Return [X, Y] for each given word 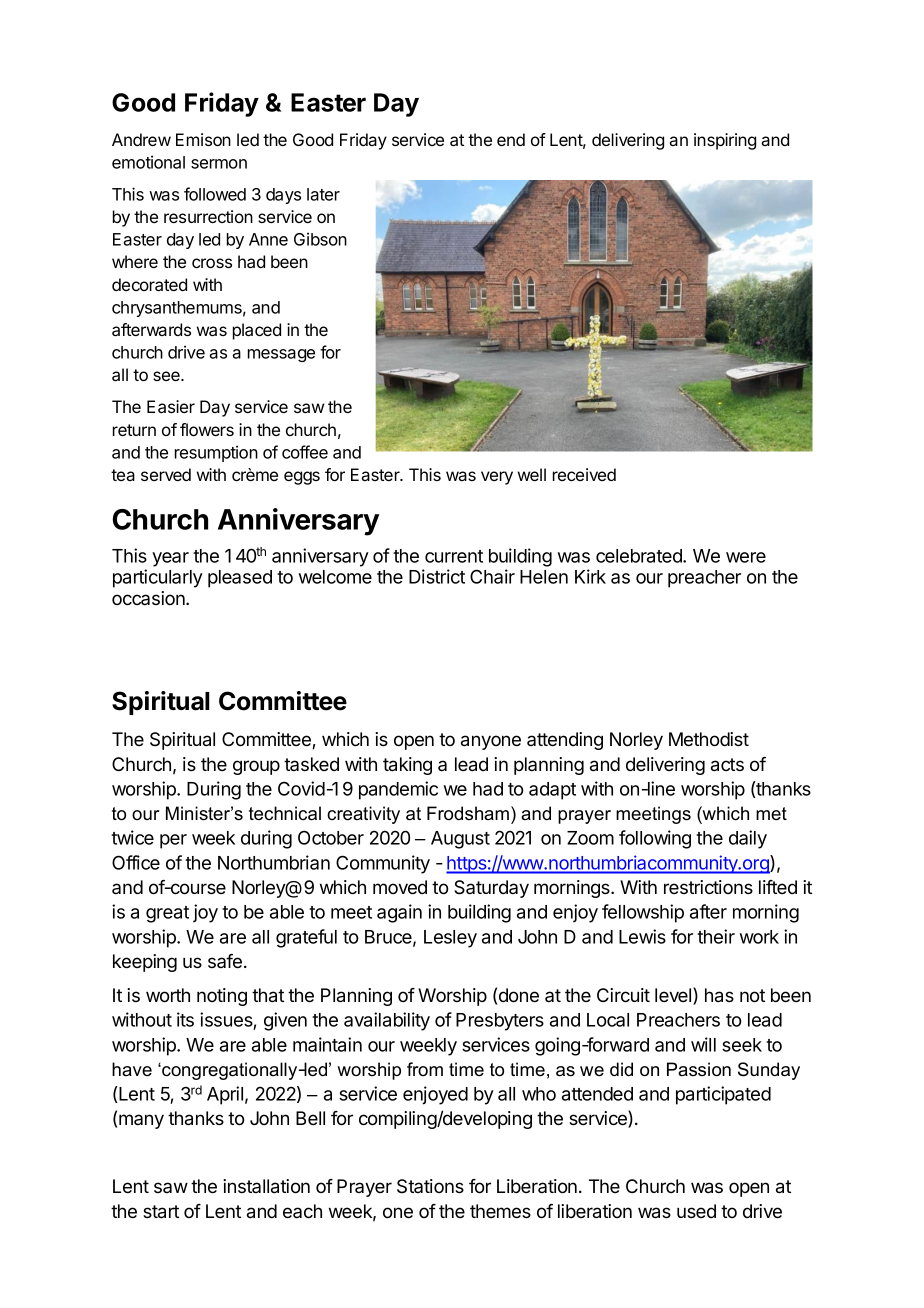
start [161, 1212]
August [460, 840]
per [173, 841]
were [746, 557]
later [323, 194]
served [166, 474]
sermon [219, 164]
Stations [430, 1186]
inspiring [725, 141]
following [655, 839]
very [497, 478]
